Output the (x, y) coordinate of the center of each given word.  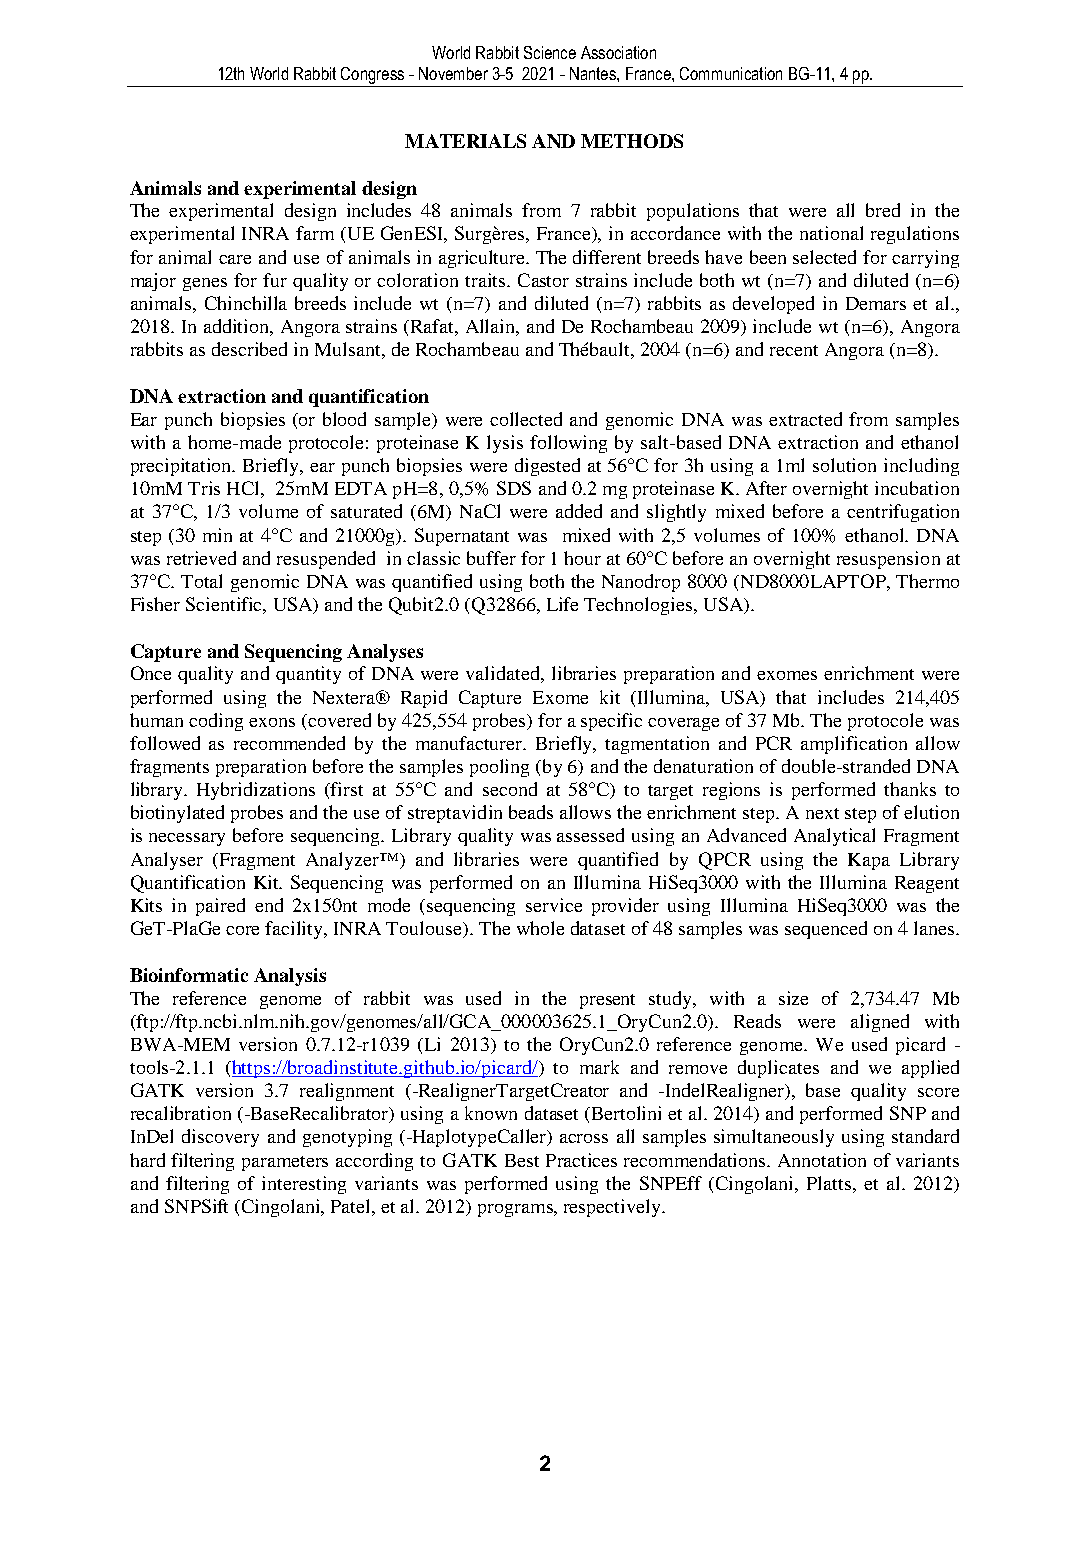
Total (201, 581)
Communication (731, 73)
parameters (285, 1163)
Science (550, 52)
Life (562, 604)
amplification (854, 745)
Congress (372, 75)
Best (522, 1160)
